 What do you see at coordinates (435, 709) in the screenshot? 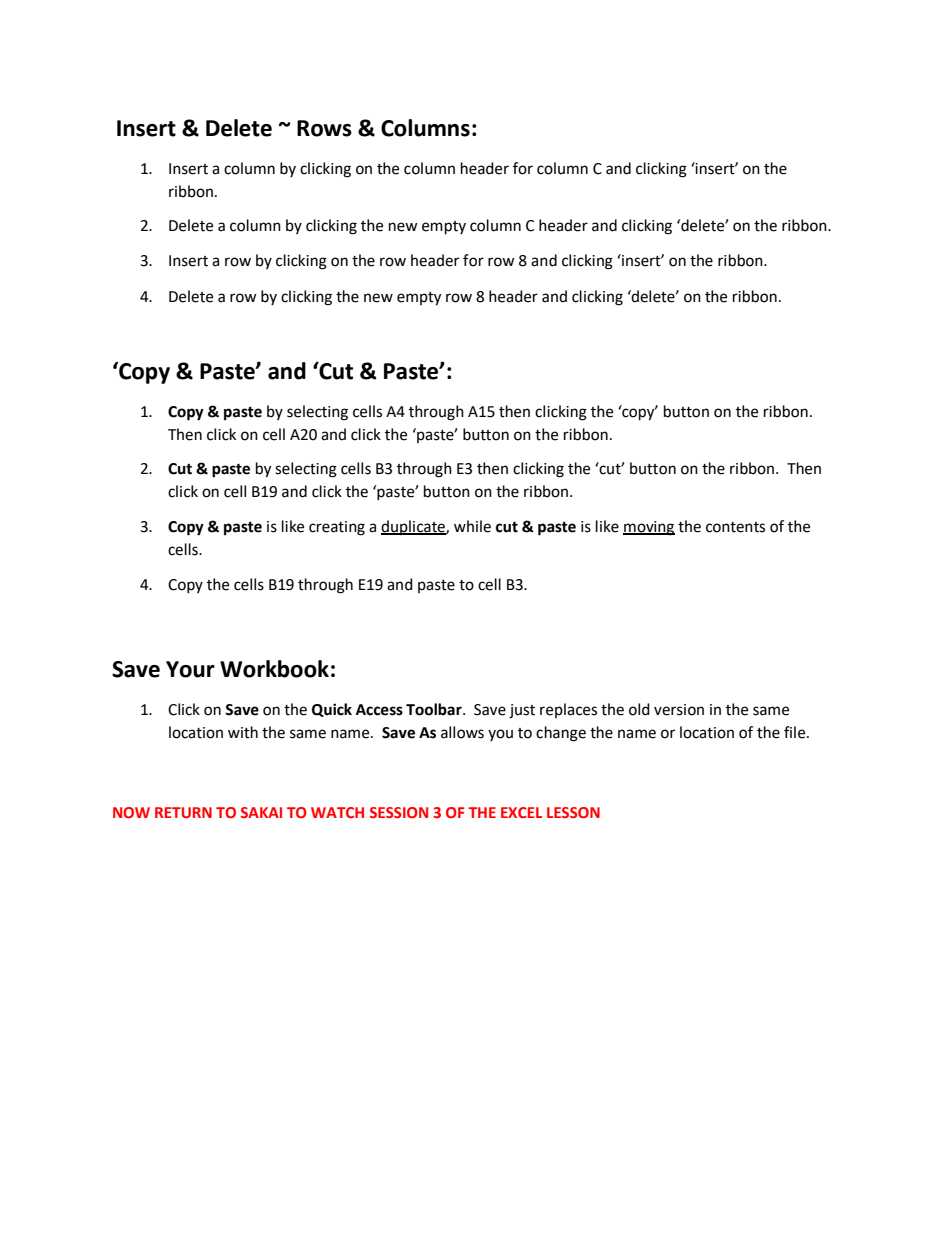
I see `Toolbar` at bounding box center [435, 709].
